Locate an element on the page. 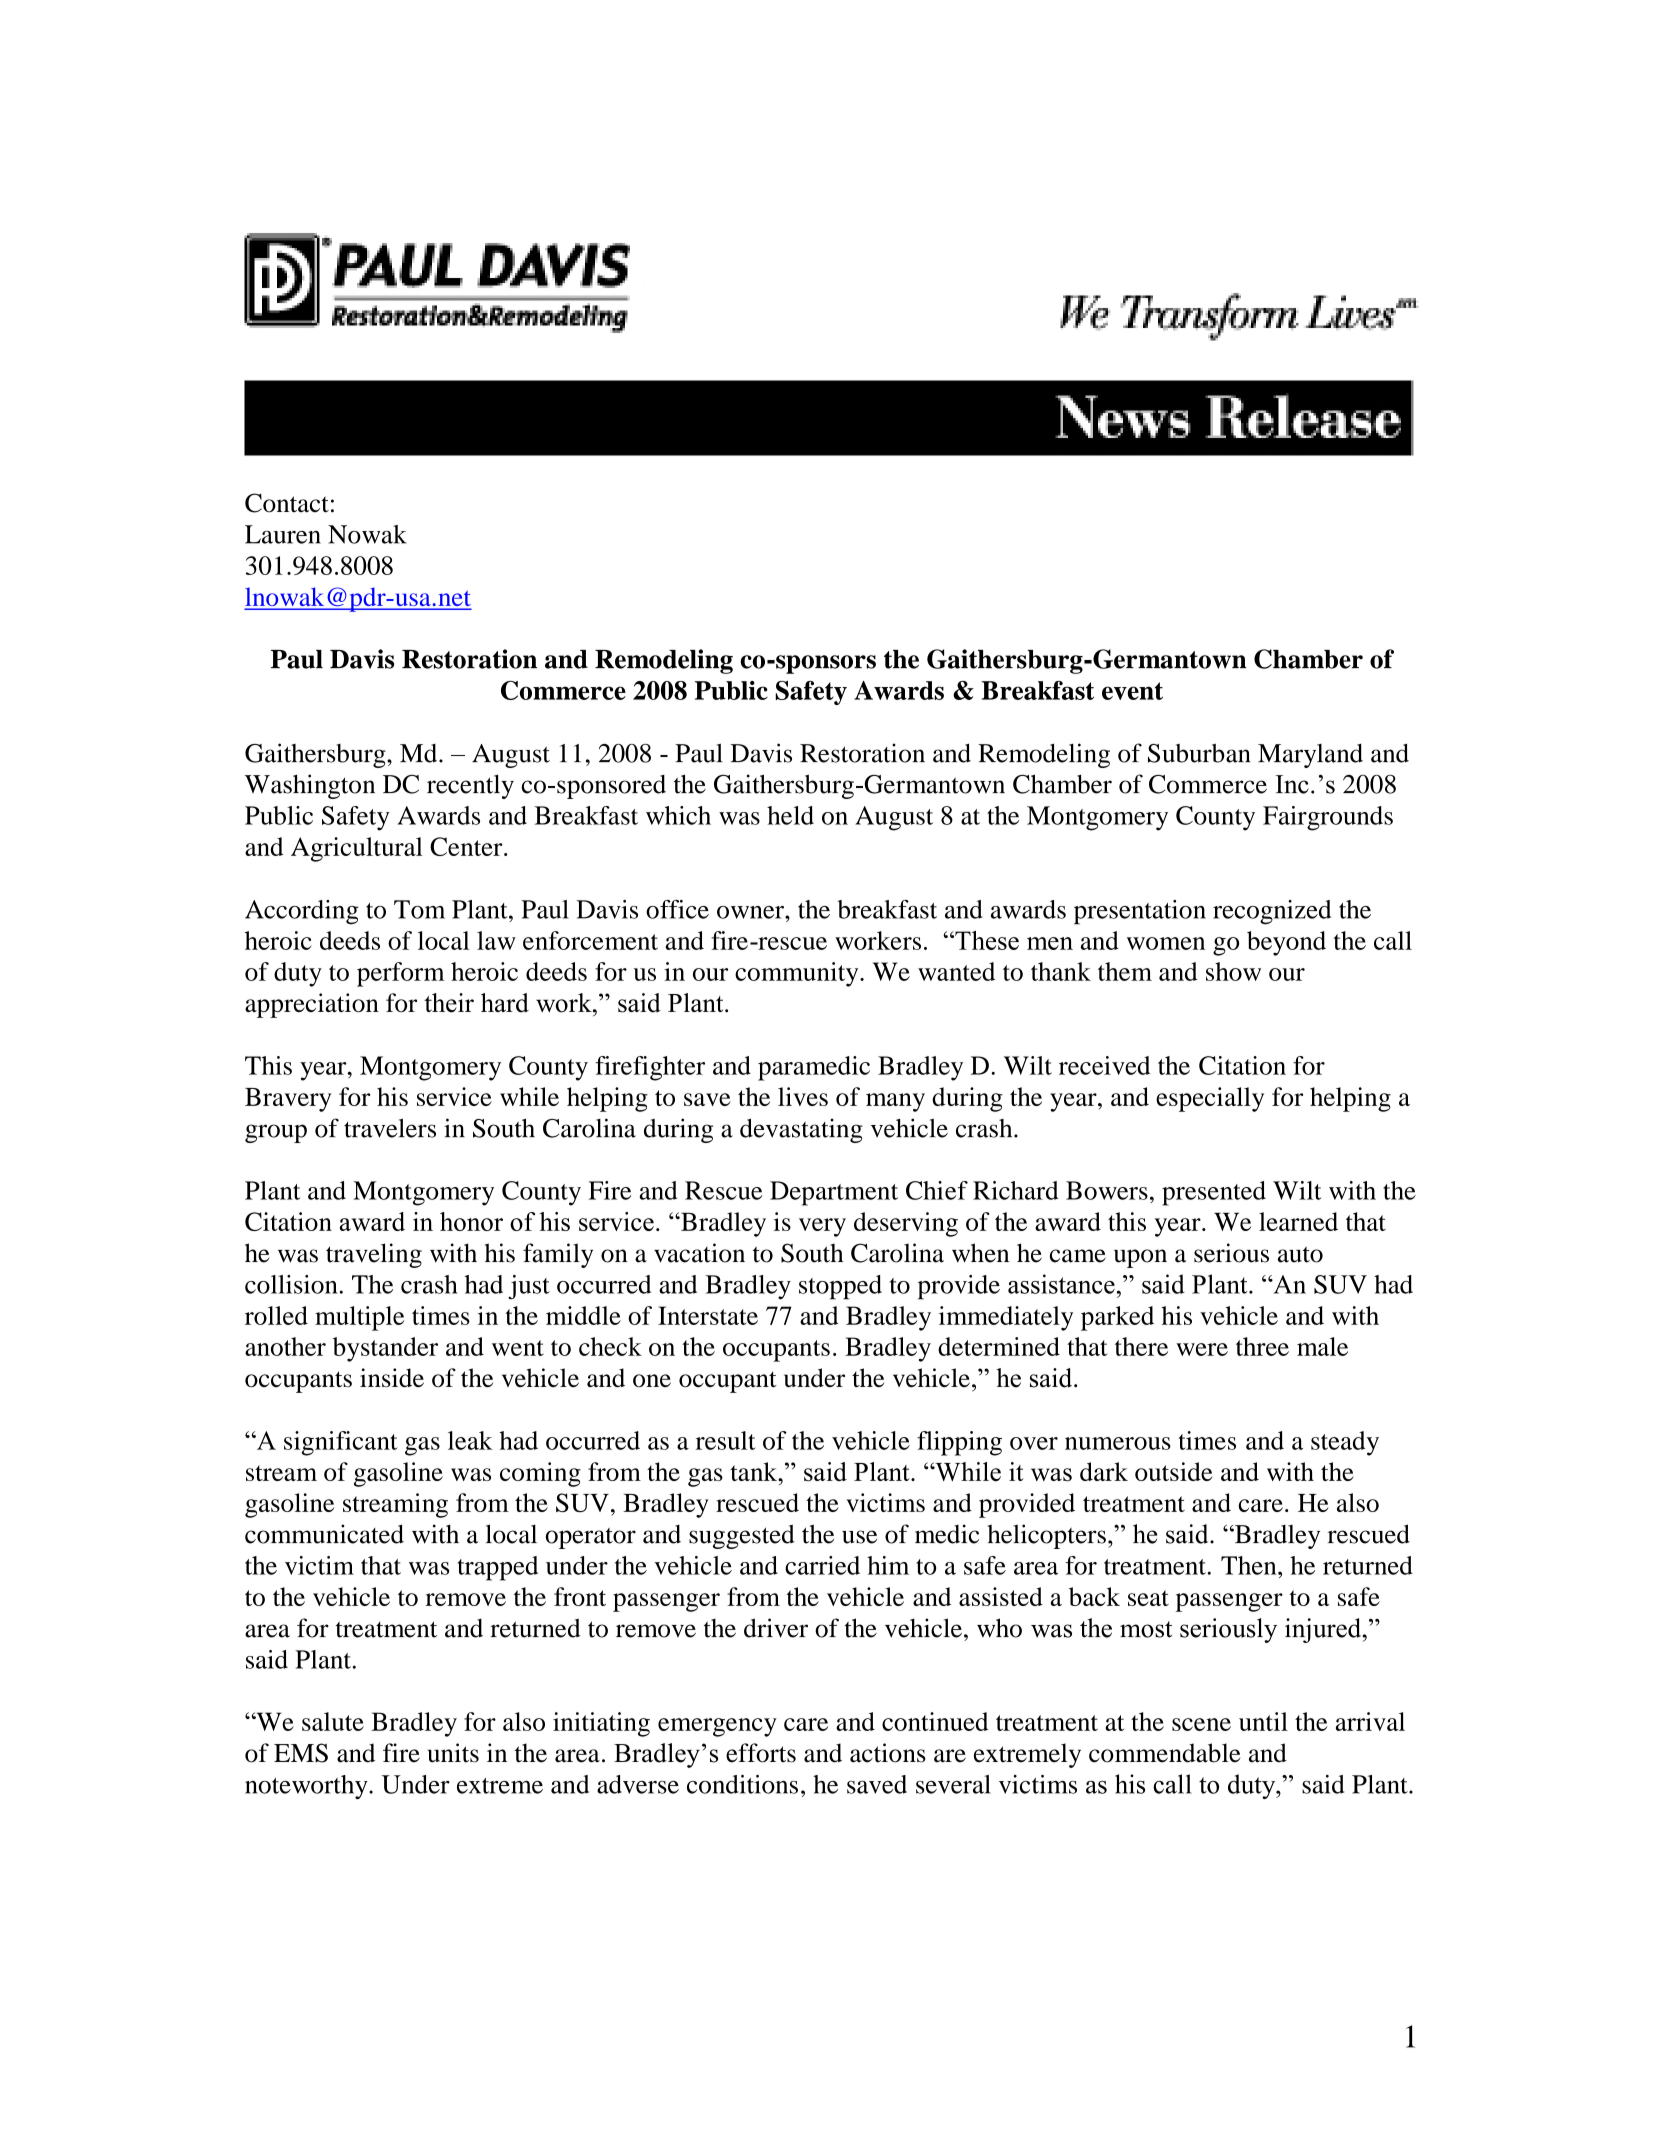  Lauren is located at coordinates (283, 534).
